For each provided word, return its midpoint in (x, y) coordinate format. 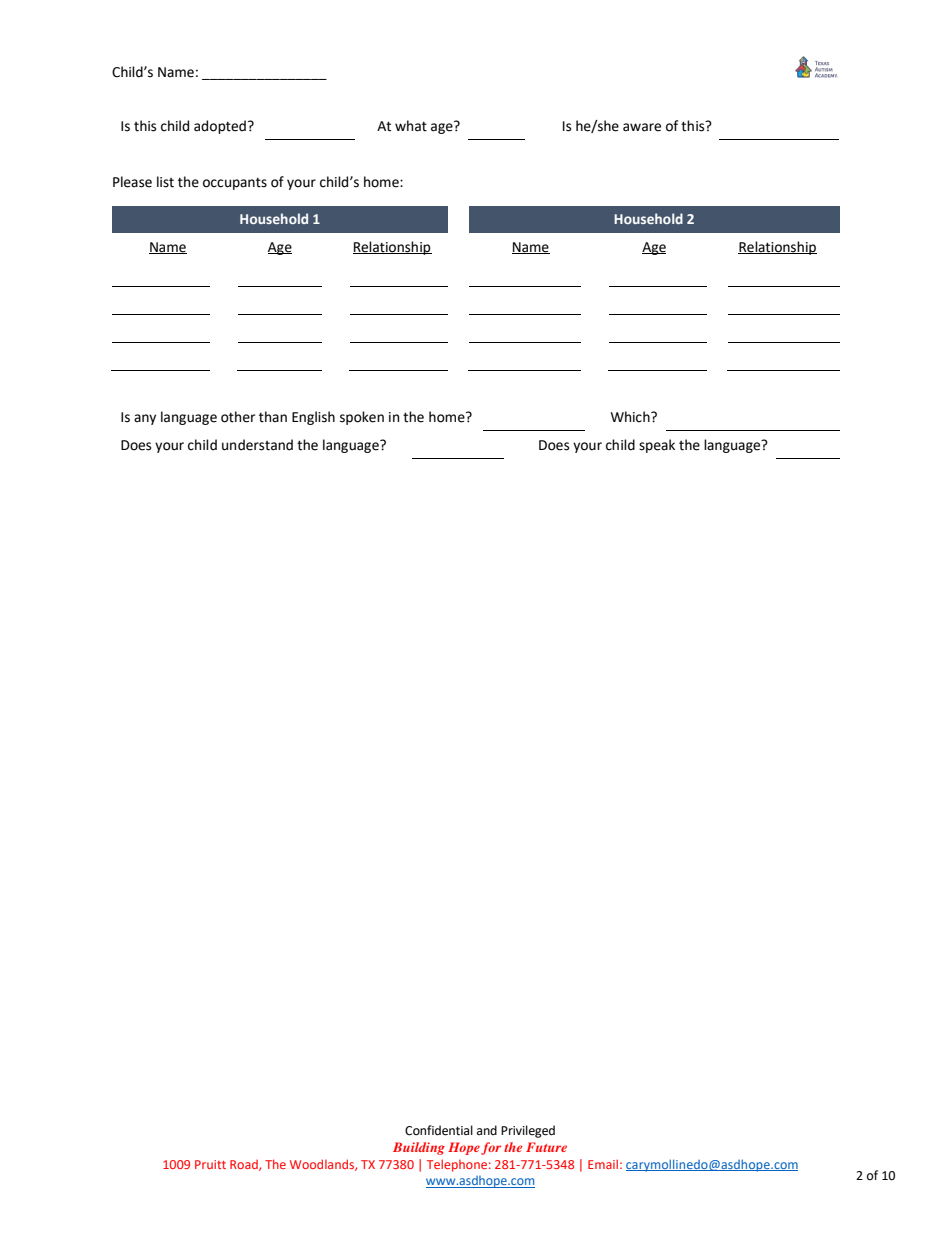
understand (257, 445)
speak (657, 446)
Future (546, 1147)
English (313, 418)
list (165, 182)
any (145, 419)
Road (245, 1165)
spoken (362, 418)
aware (642, 127)
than (273, 417)
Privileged (528, 1131)
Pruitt (210, 1164)
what (411, 126)
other (238, 417)
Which (631, 417)
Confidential (439, 1130)
